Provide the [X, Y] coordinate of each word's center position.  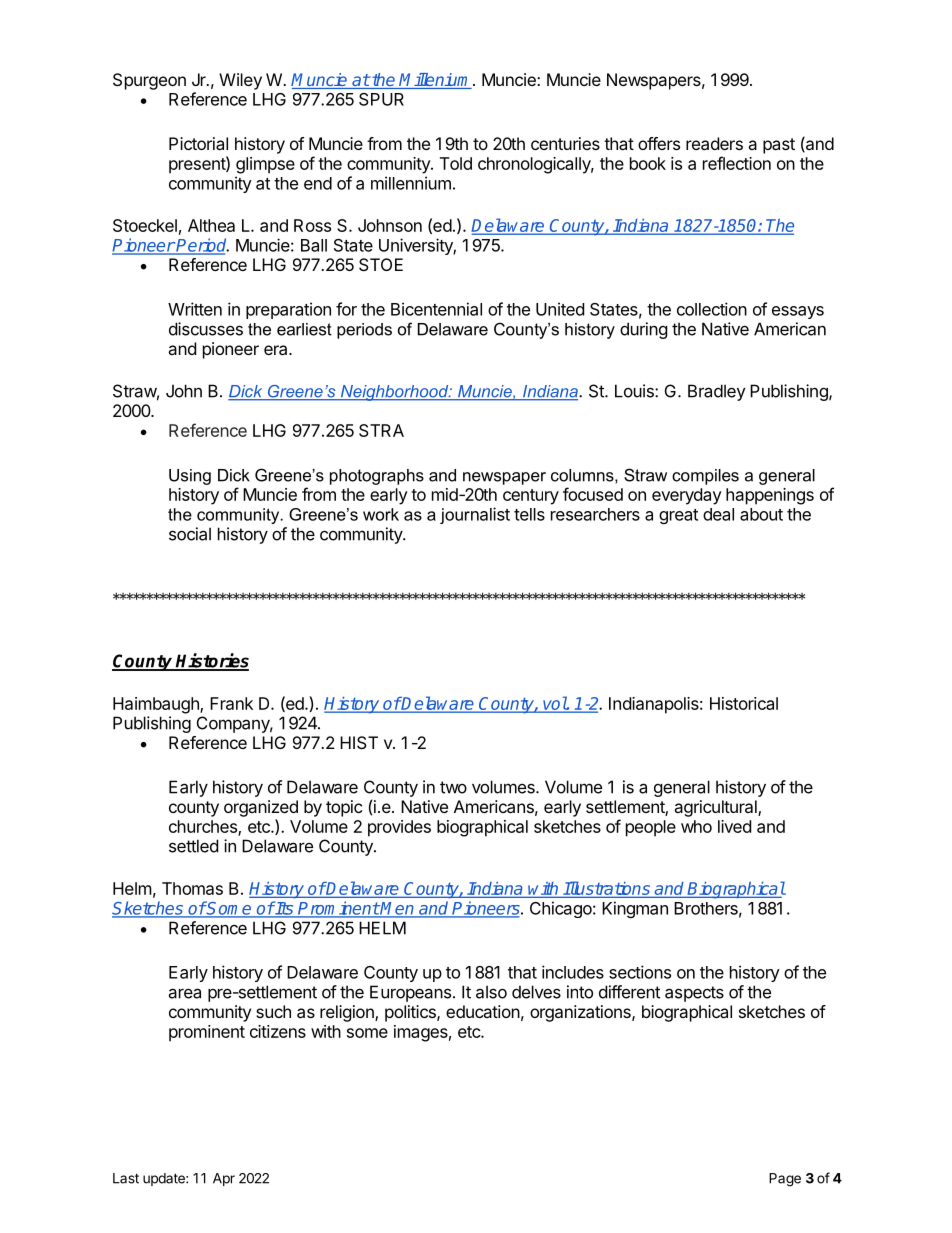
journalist [475, 515]
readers [714, 143]
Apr [224, 1179]
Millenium [436, 81]
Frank [231, 703]
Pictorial [198, 143]
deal [718, 514]
